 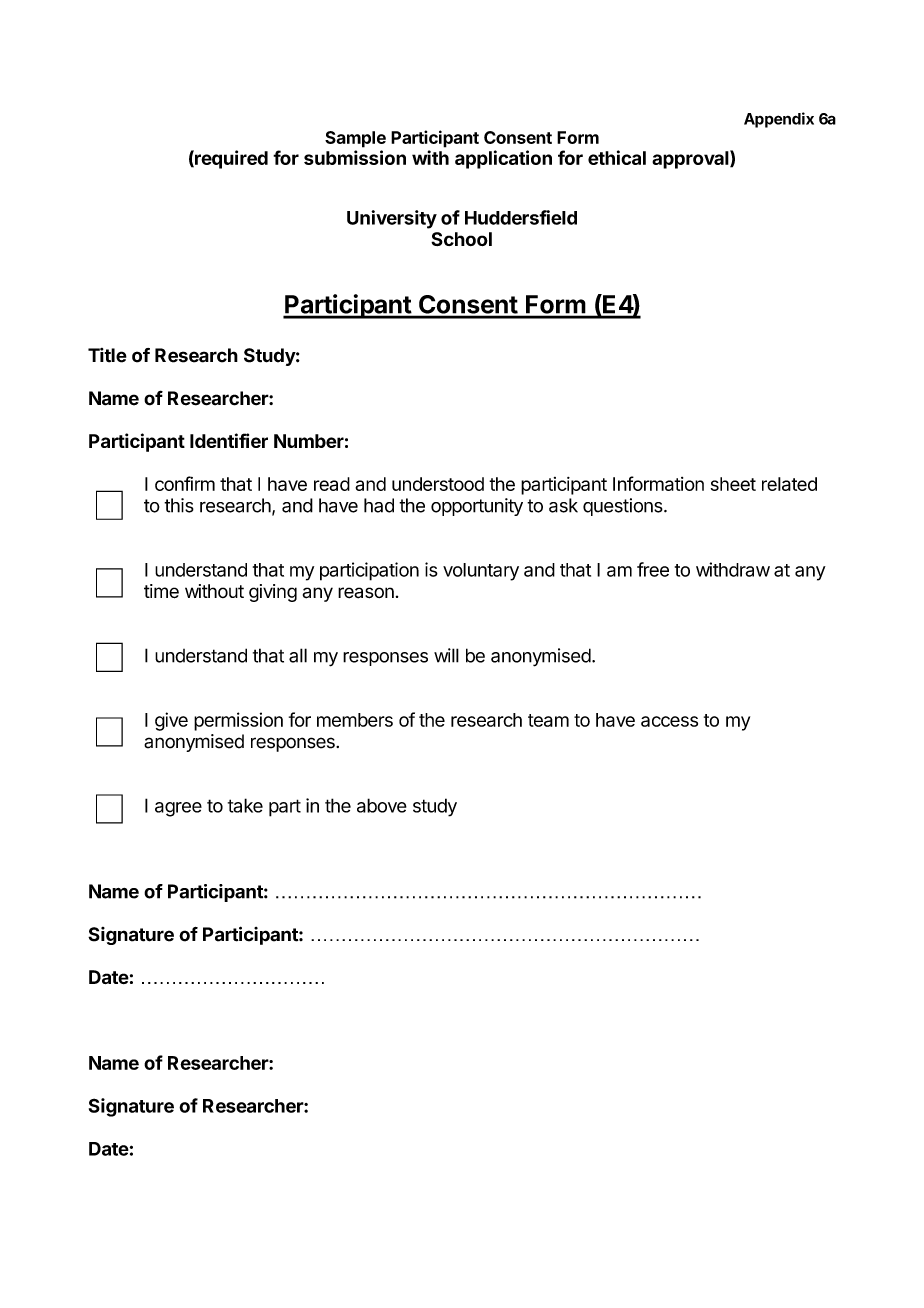 I want to click on will, so click(x=446, y=655).
